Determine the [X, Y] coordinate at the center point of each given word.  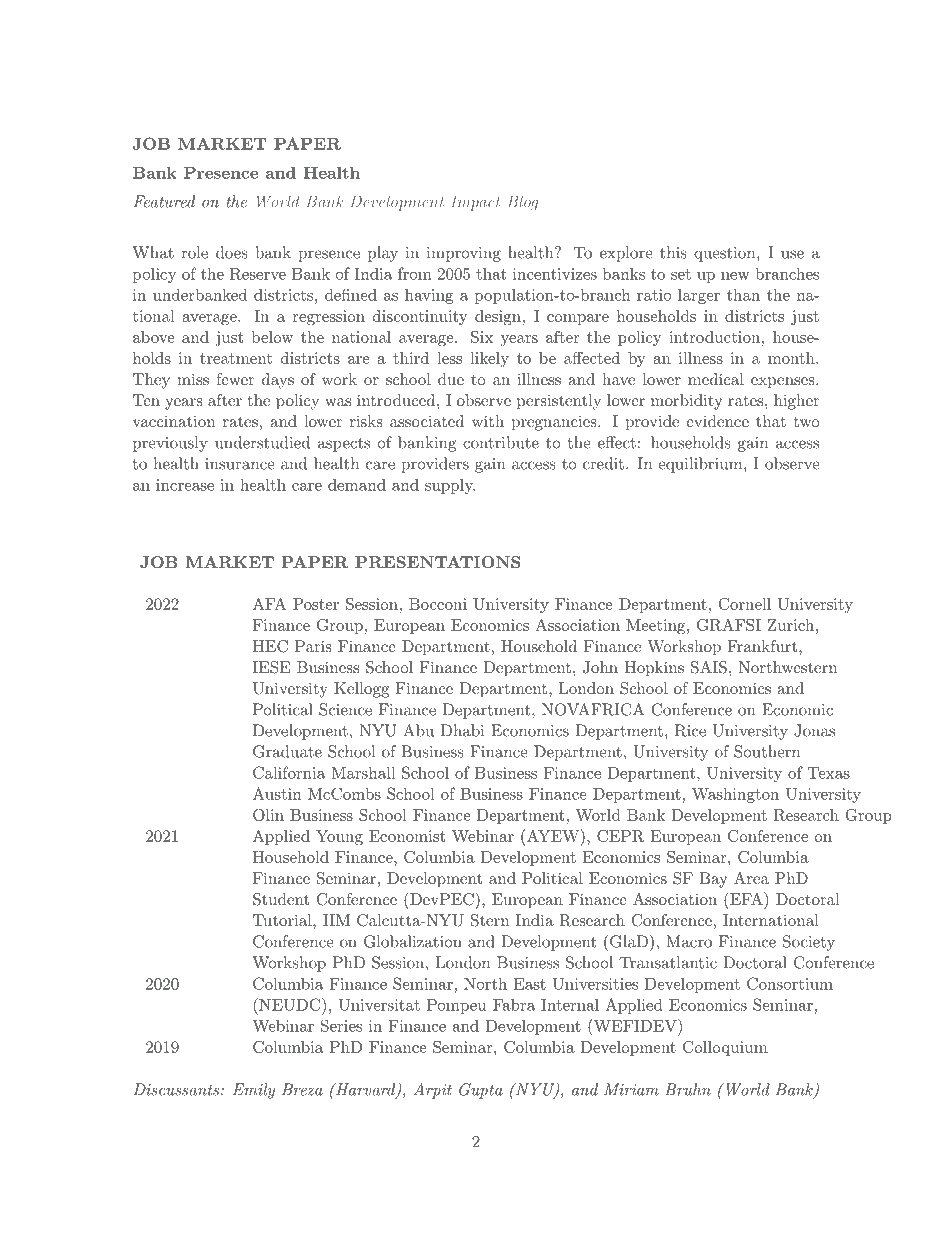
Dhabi [462, 730]
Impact [476, 203]
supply [450, 486]
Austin [277, 793]
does [232, 252]
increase [185, 485]
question [724, 254]
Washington [735, 795]
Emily [254, 1091]
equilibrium [700, 465]
